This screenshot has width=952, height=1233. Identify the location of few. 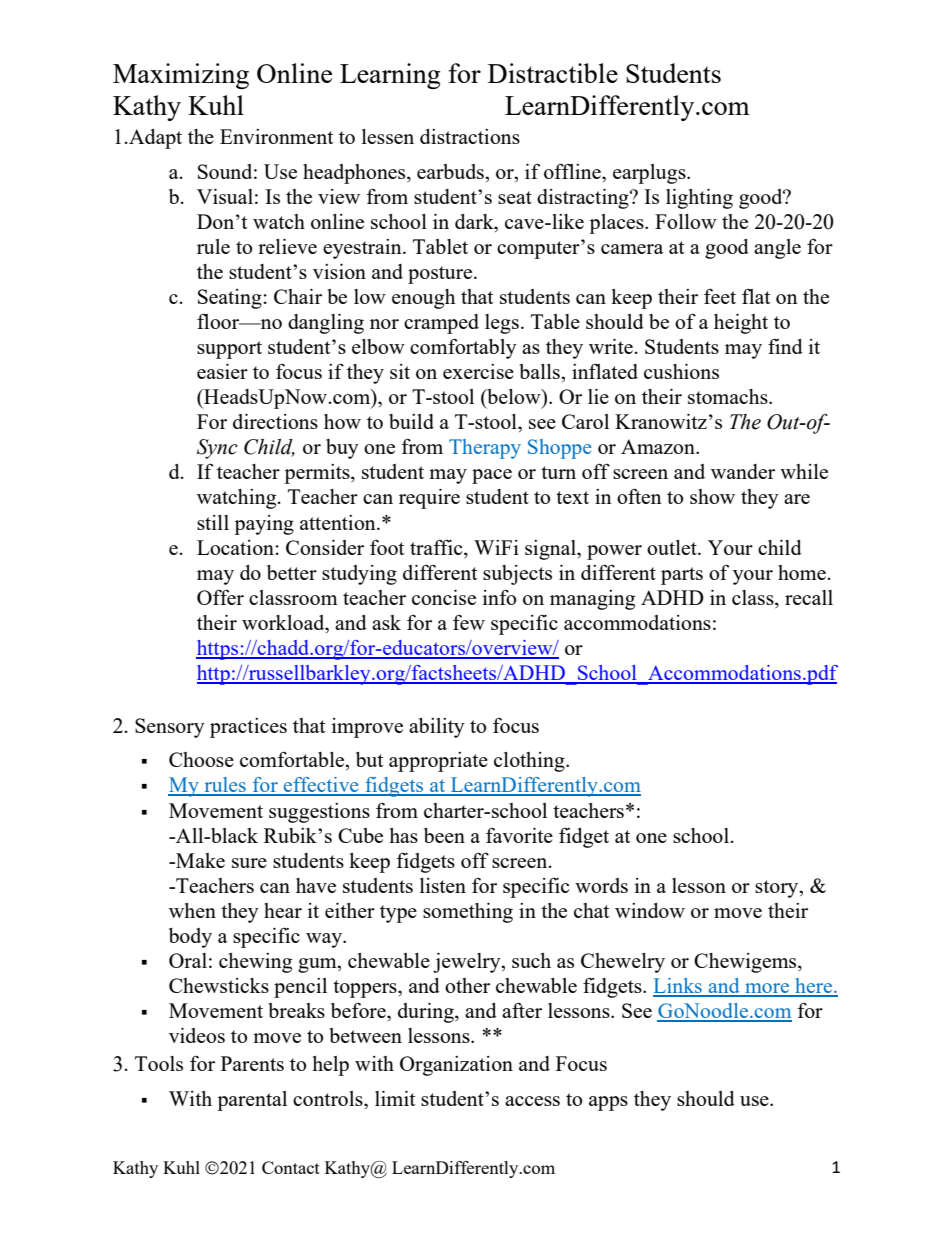
(469, 622).
